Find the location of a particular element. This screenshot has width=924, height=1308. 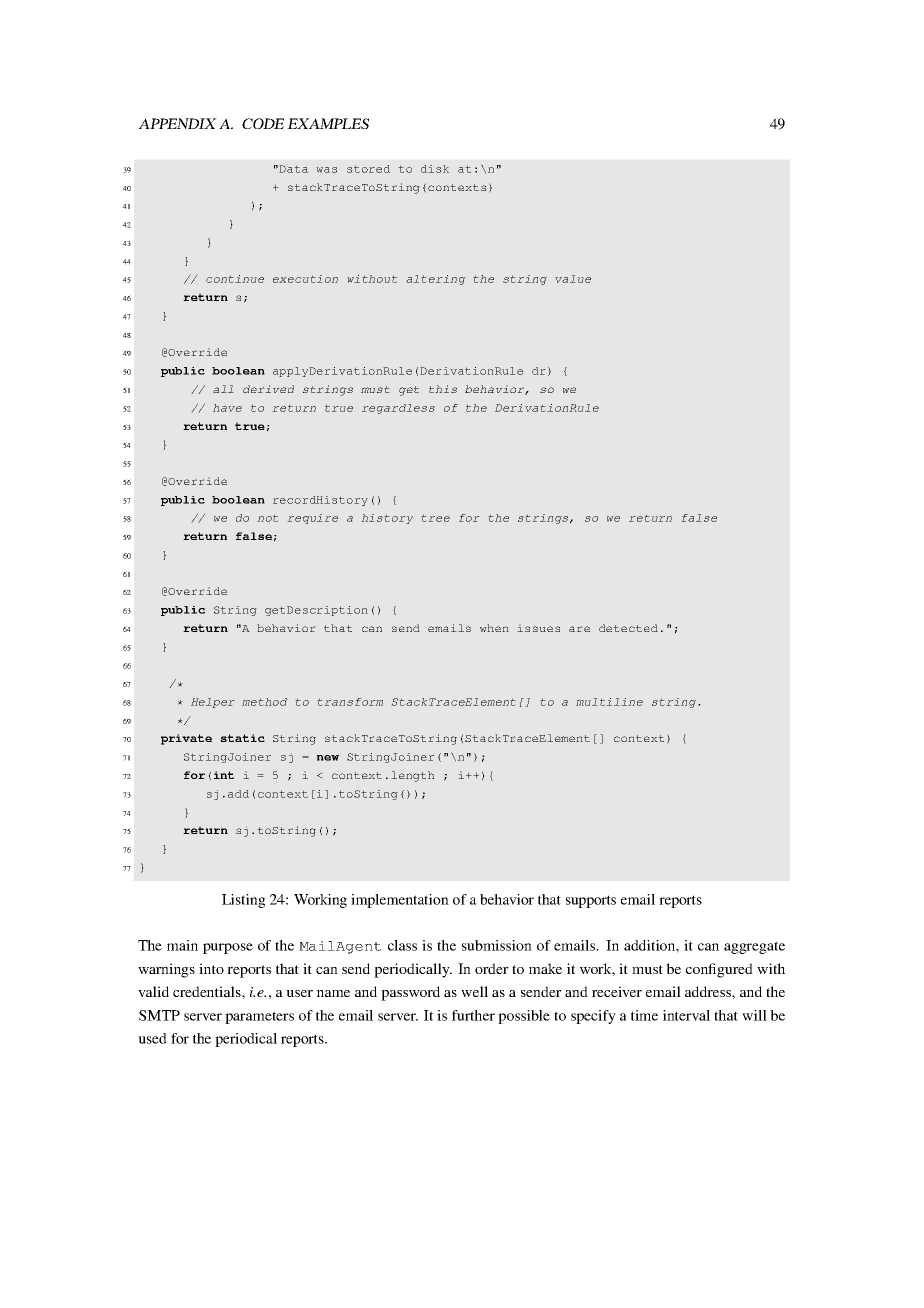

not is located at coordinates (267, 518).
